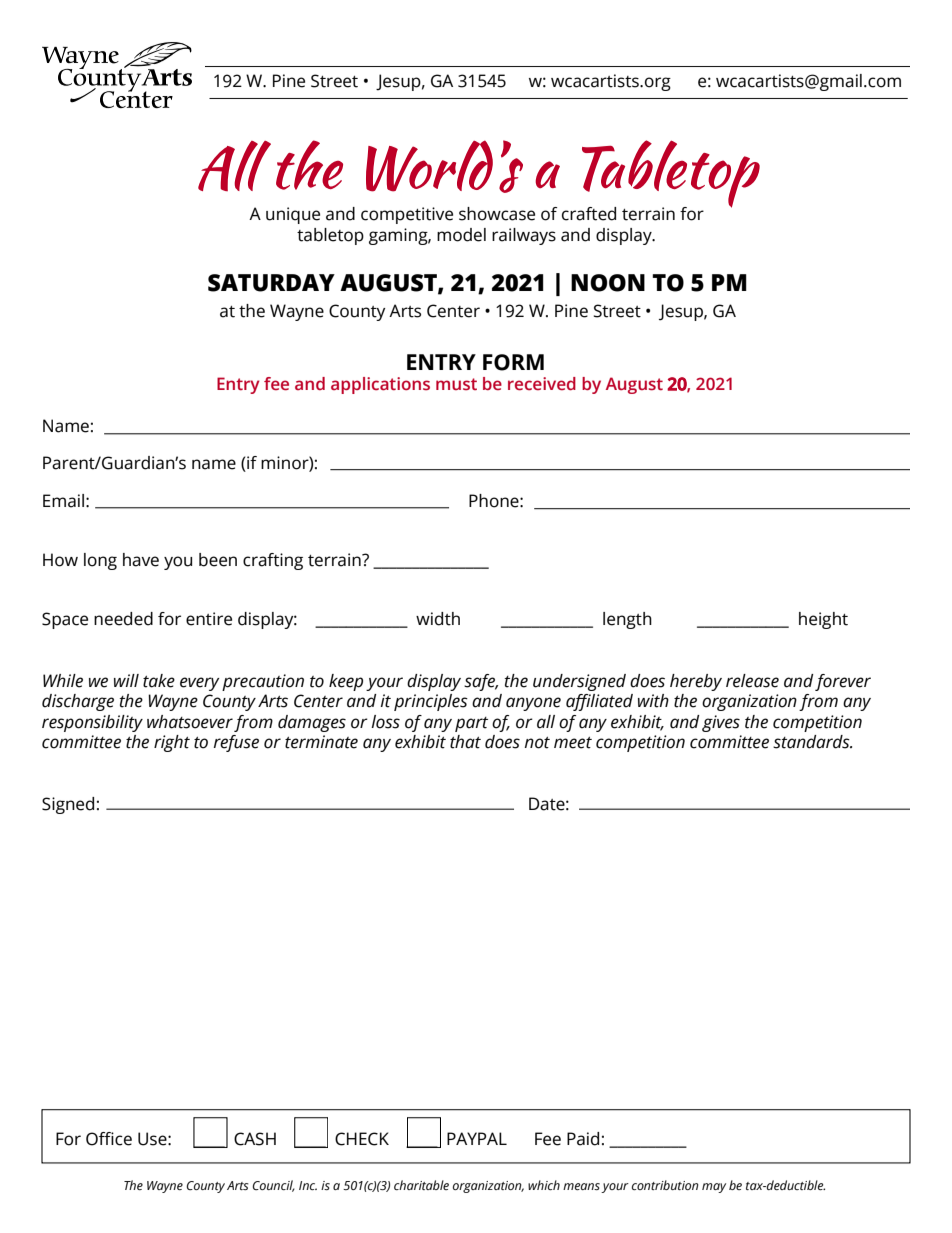 The width and height of the screenshot is (952, 1233). Describe the element at coordinates (255, 1139) in the screenshot. I see `CASH` at that location.
